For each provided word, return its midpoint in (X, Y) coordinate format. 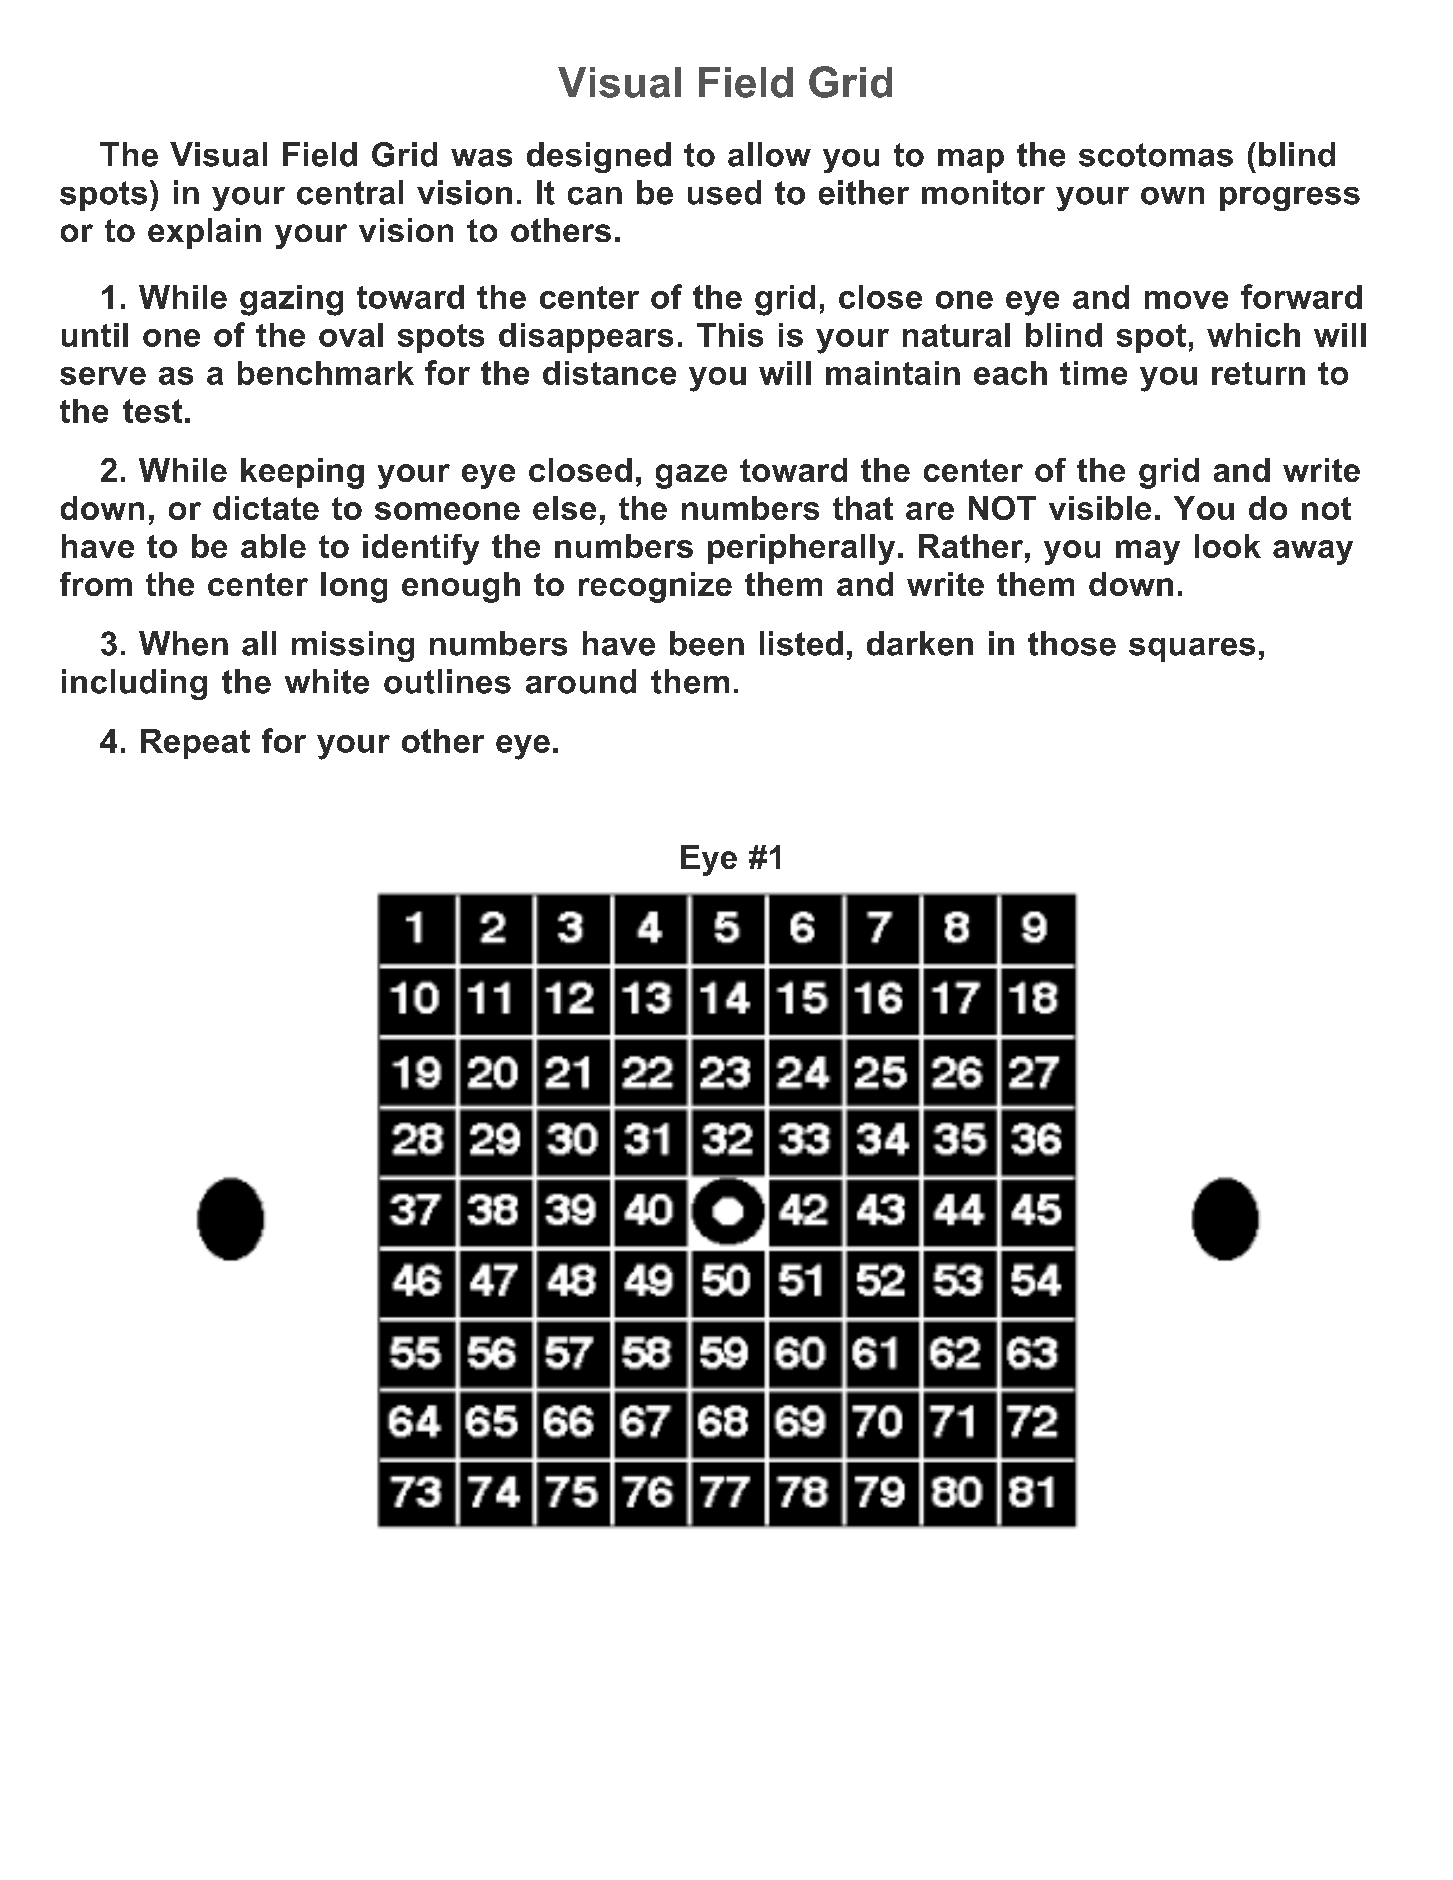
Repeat (195, 744)
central (350, 192)
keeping (302, 473)
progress (1290, 199)
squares (1192, 650)
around (581, 681)
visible (1100, 508)
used (724, 192)
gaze (691, 476)
